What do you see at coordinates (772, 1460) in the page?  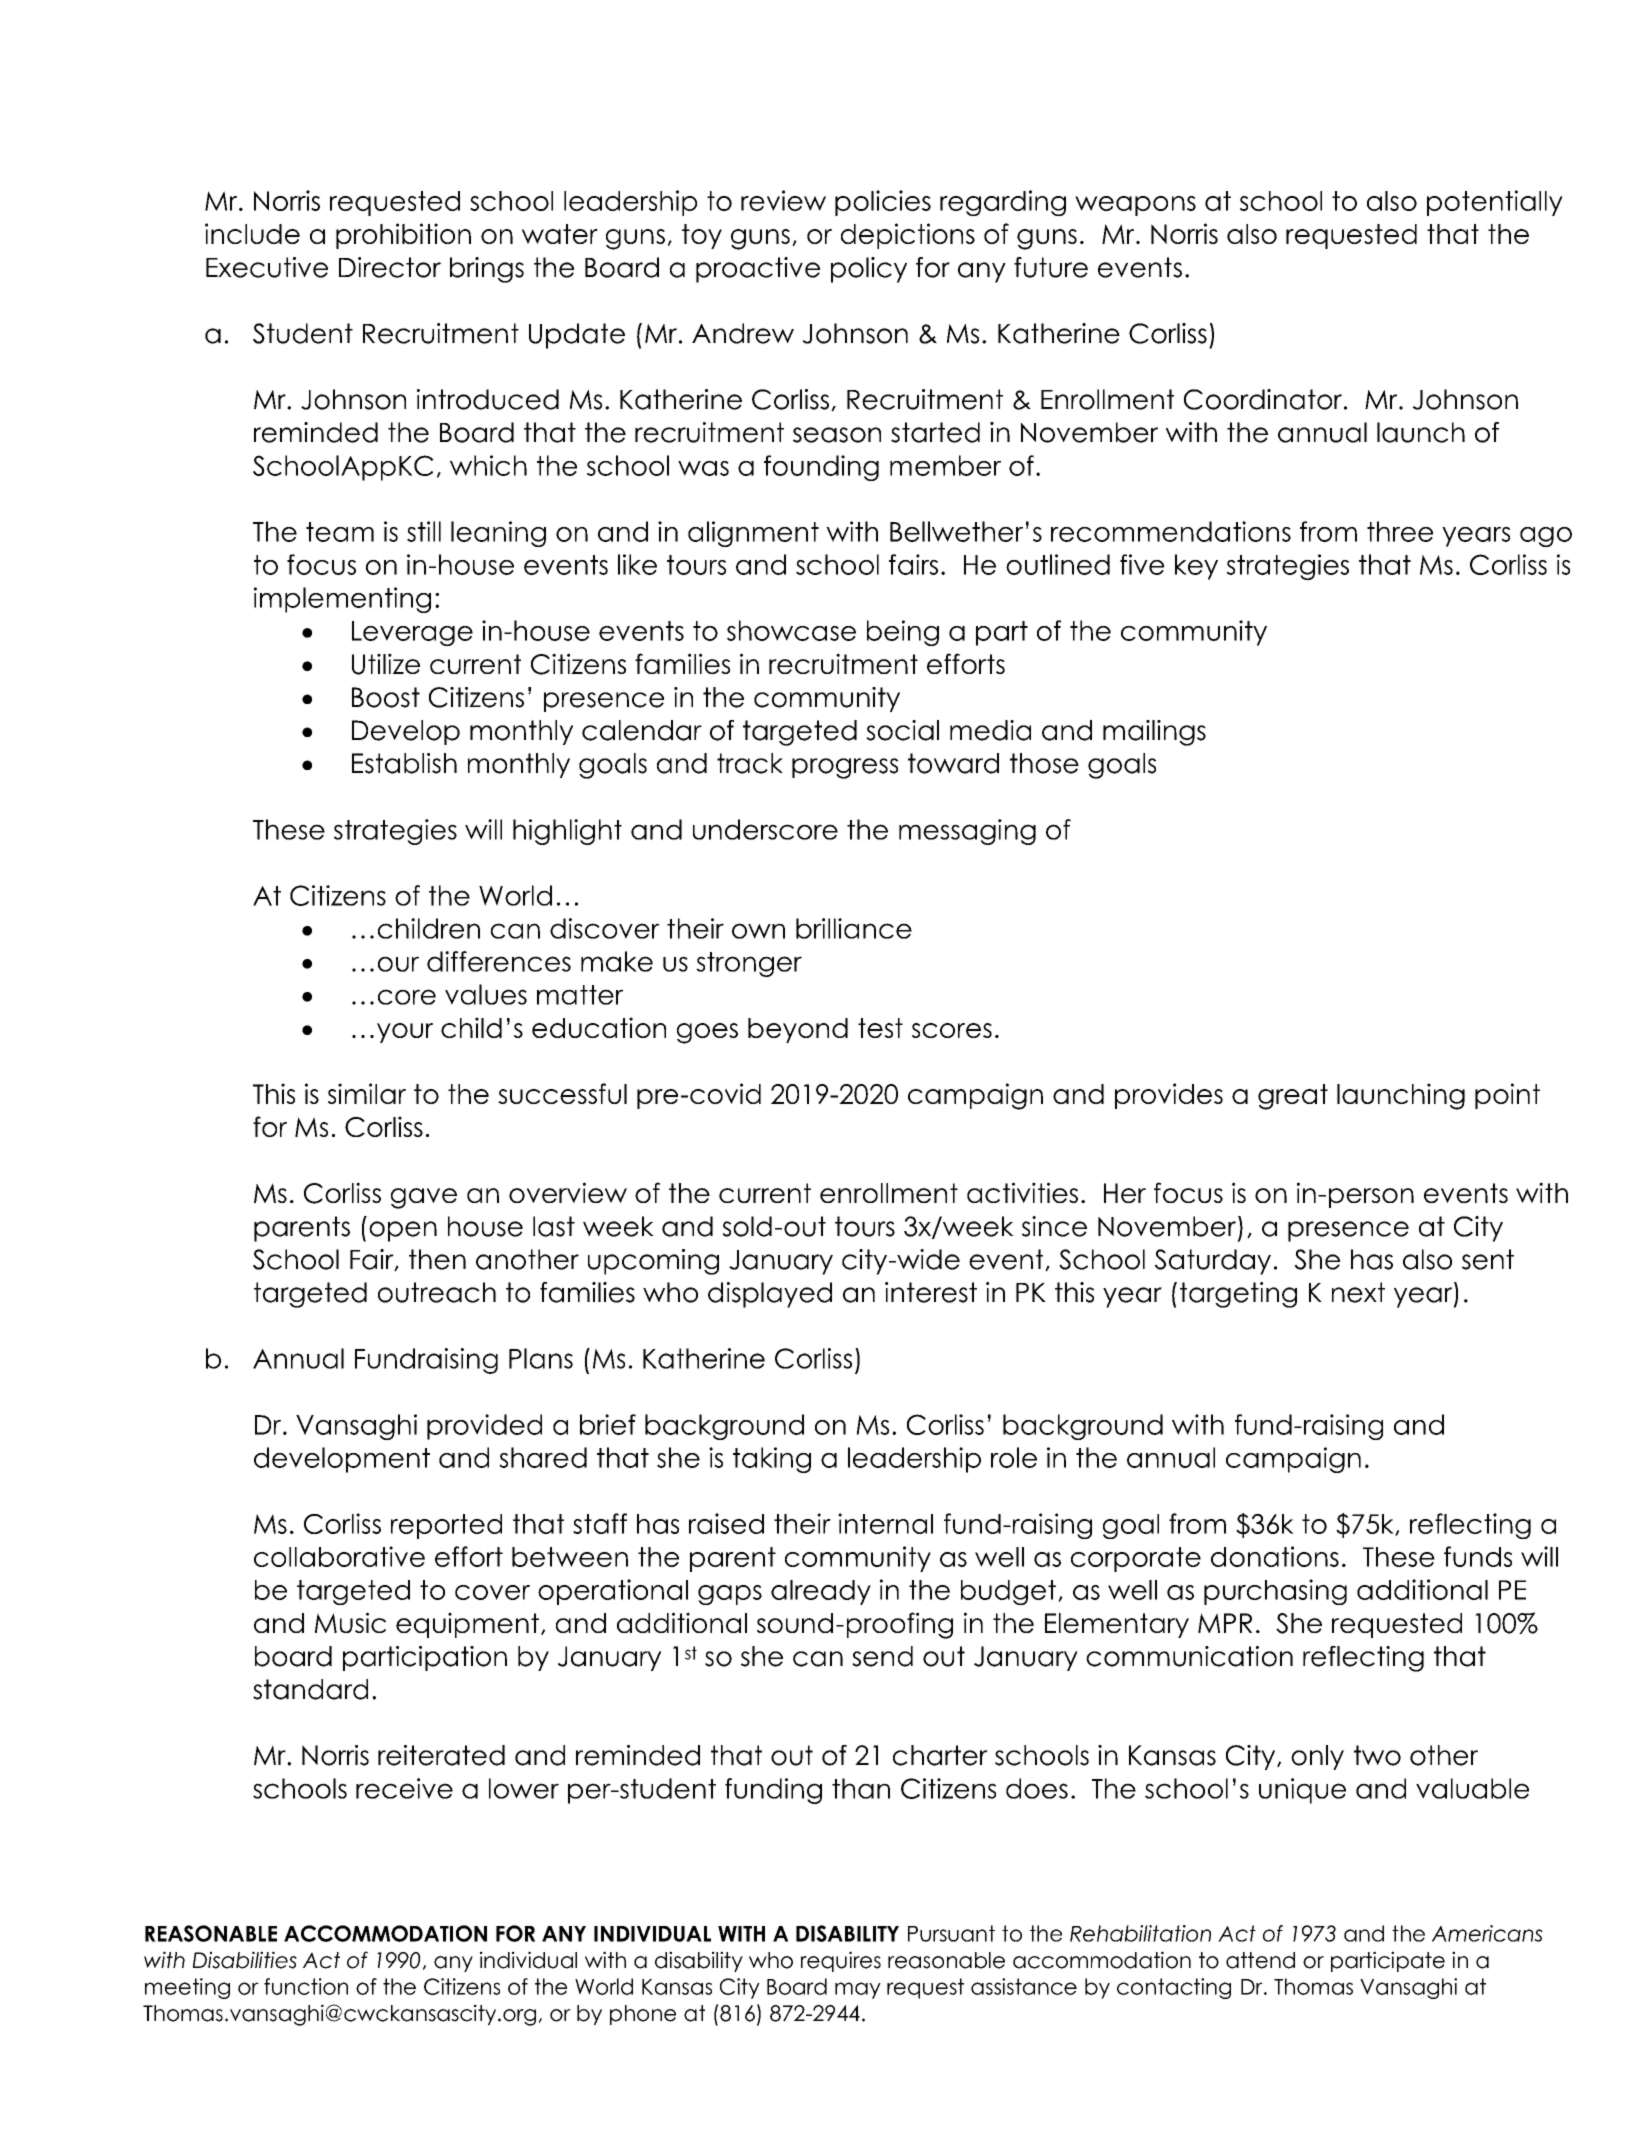 I see `taking` at bounding box center [772, 1460].
